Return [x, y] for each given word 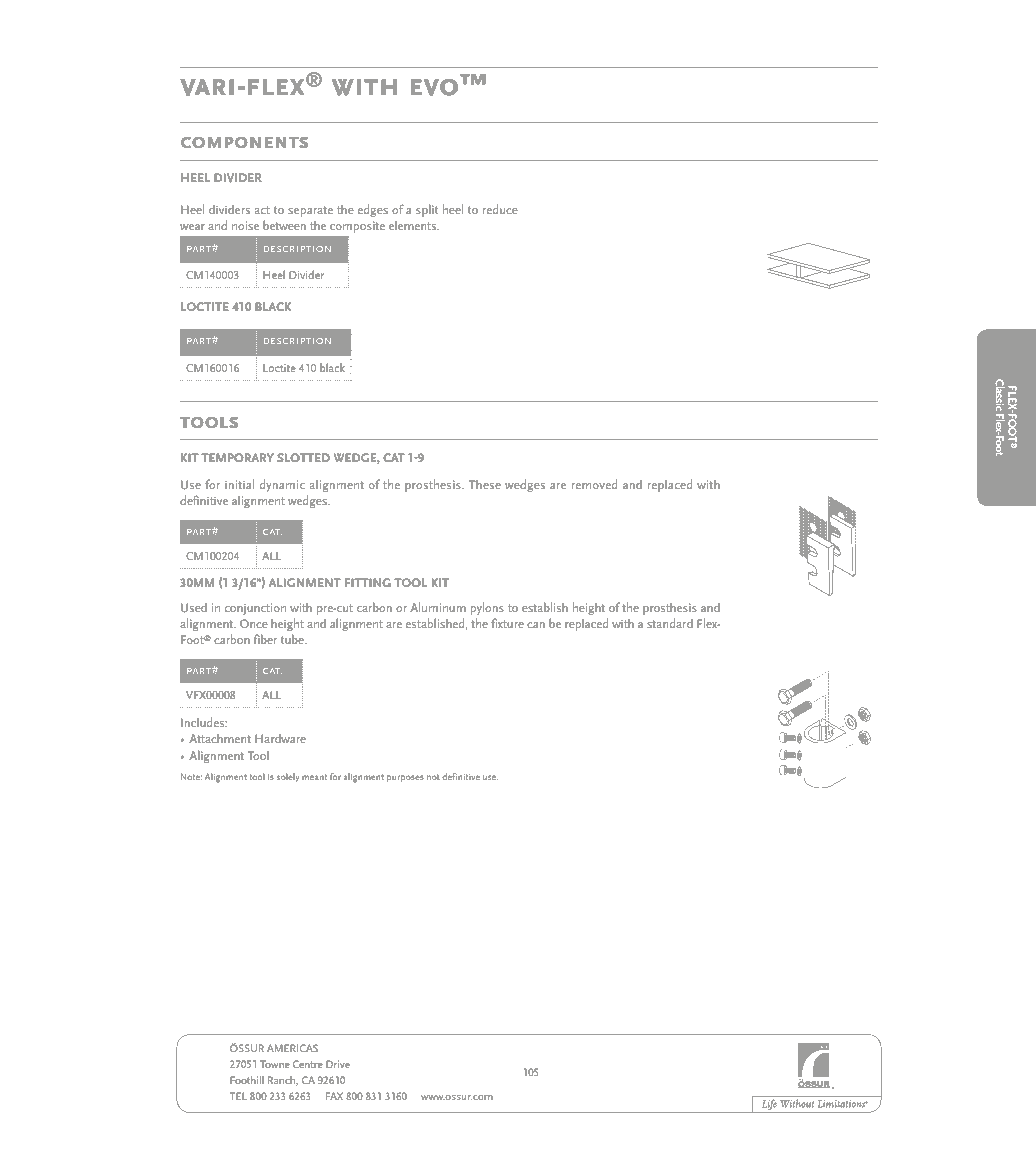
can [536, 625]
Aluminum [438, 607]
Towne [275, 1064]
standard [670, 623]
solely [288, 777]
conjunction [255, 609]
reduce [500, 209]
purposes [405, 778]
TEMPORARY [237, 457]
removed [594, 484]
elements [414, 225]
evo [434, 87]
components [244, 142]
